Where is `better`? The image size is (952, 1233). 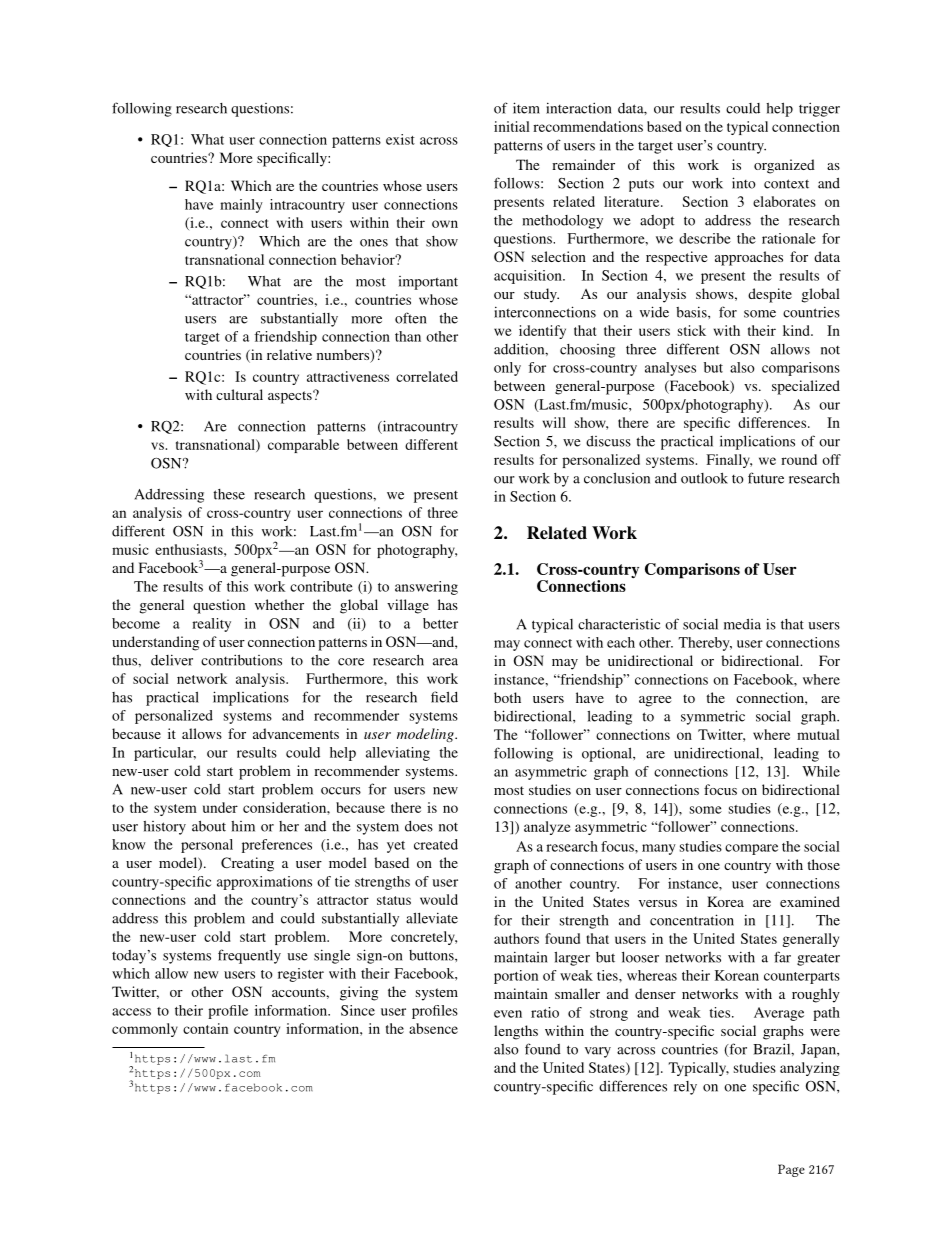 better is located at coordinates (440, 623).
